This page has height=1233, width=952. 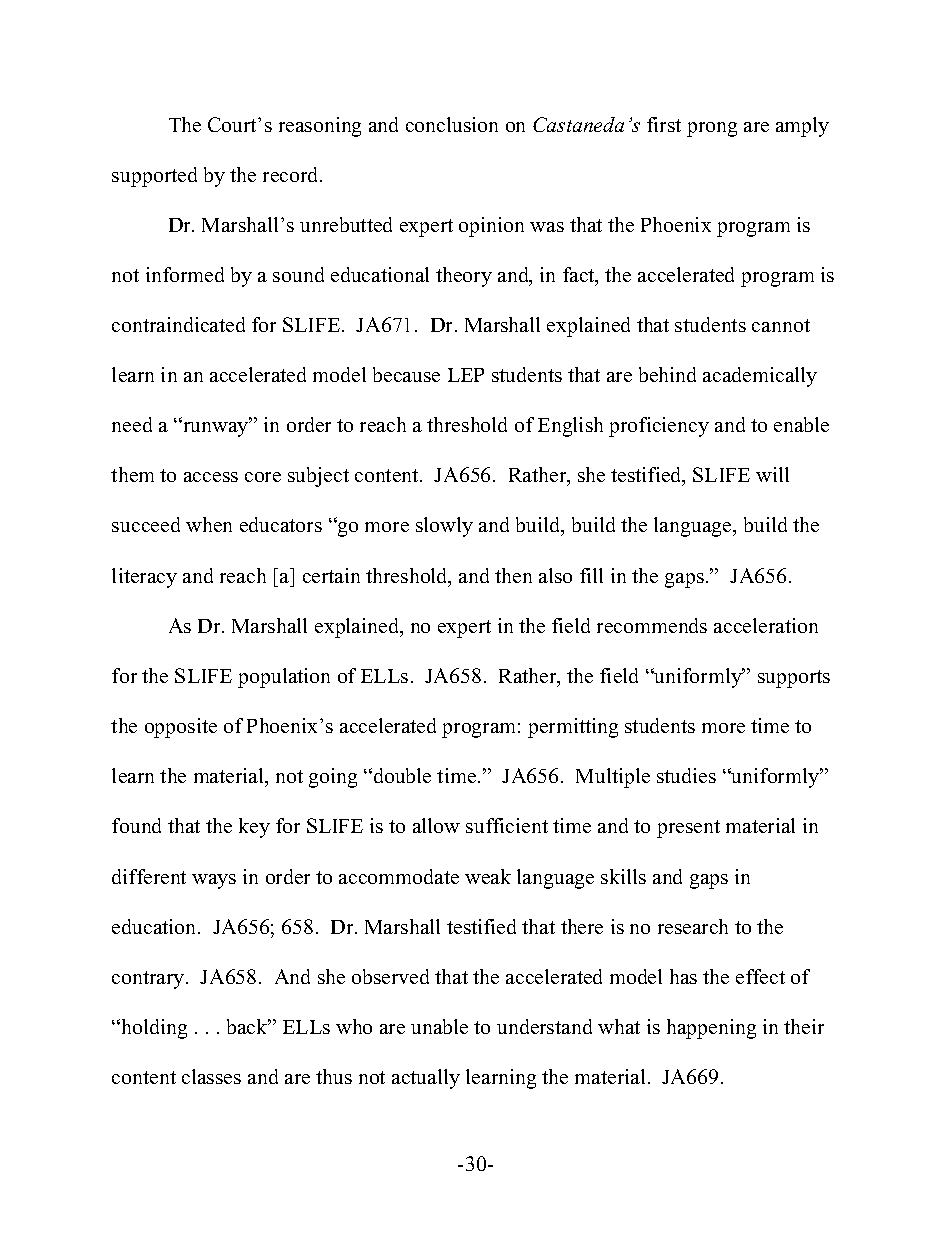 I want to click on contraindicated, so click(x=178, y=324).
